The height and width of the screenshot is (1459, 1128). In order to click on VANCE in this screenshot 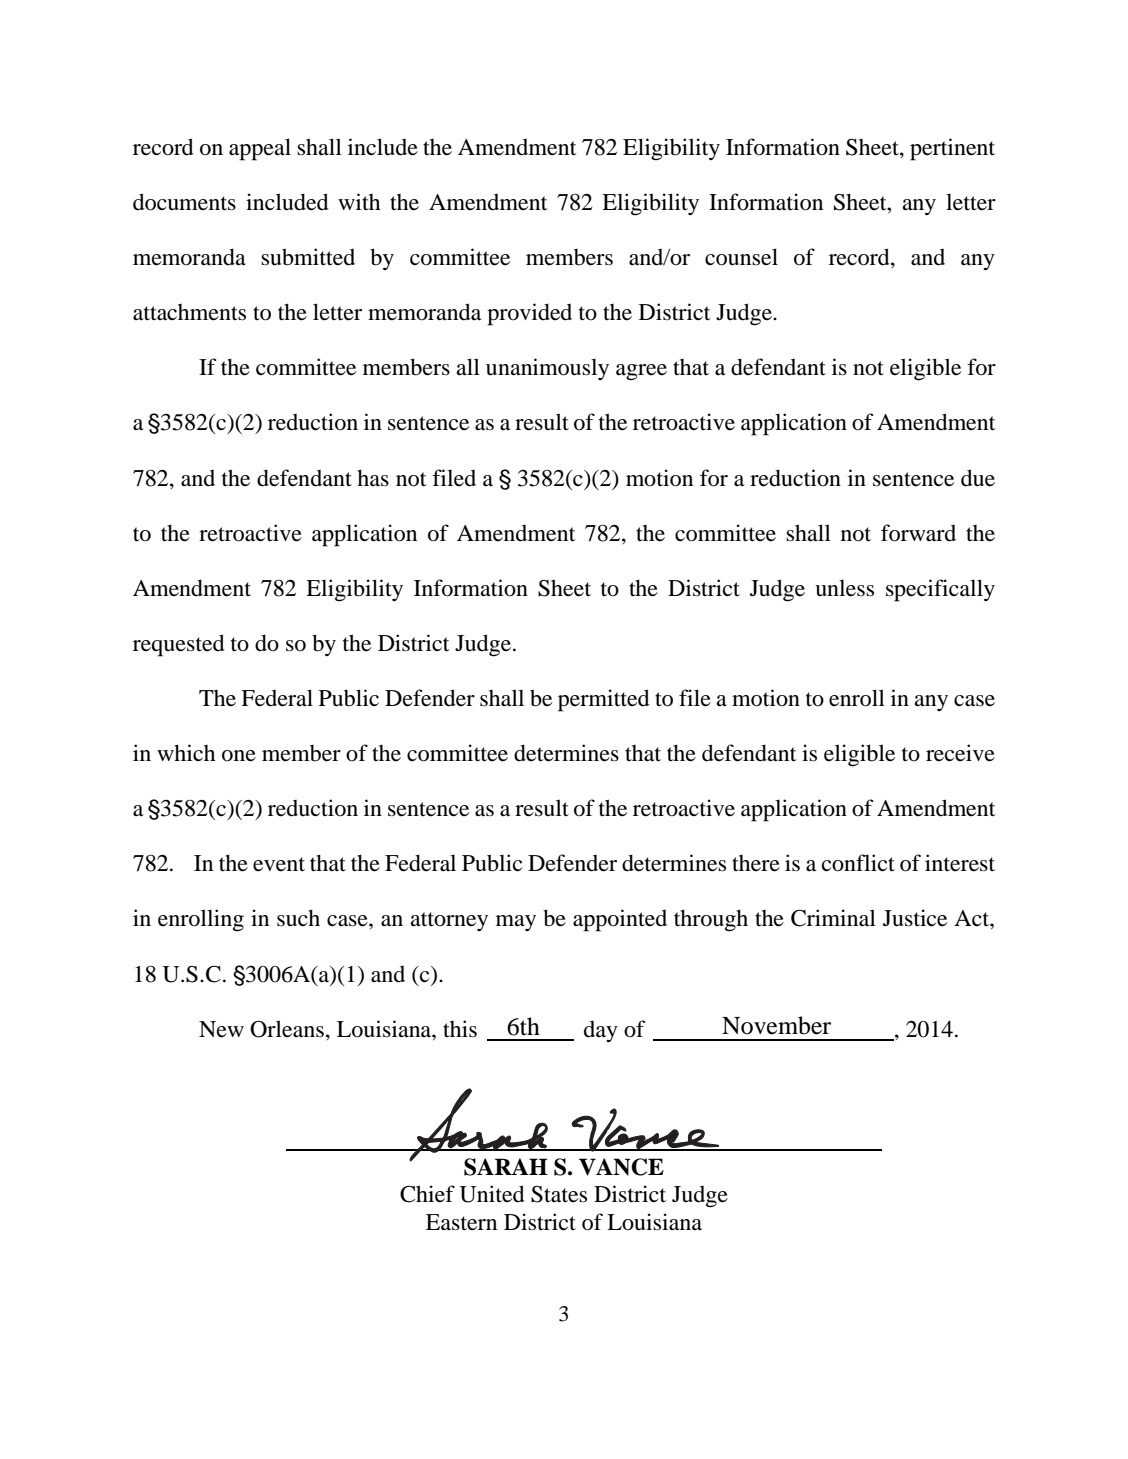, I will do `click(621, 1167)`.
